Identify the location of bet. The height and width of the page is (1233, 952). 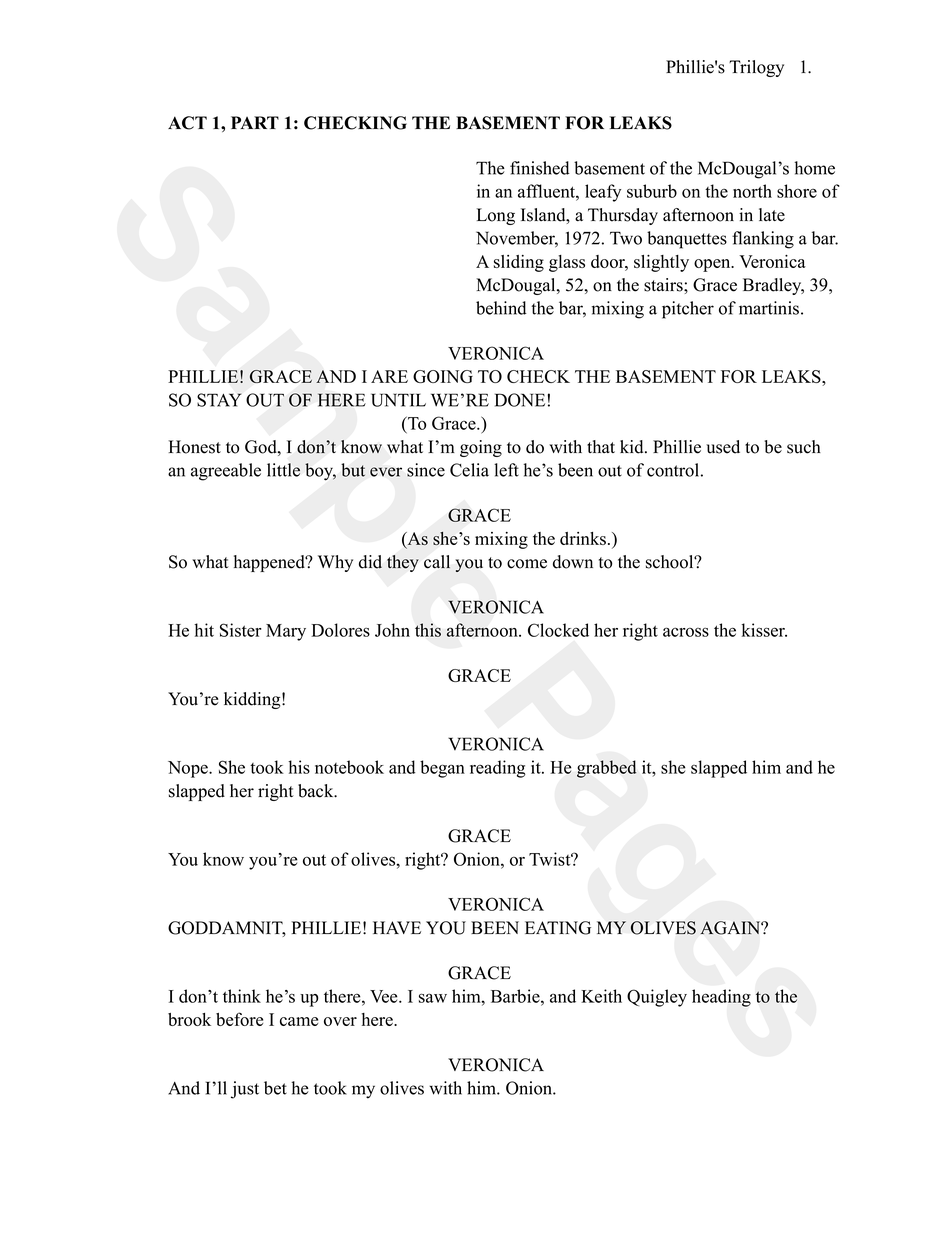
(275, 1088).
